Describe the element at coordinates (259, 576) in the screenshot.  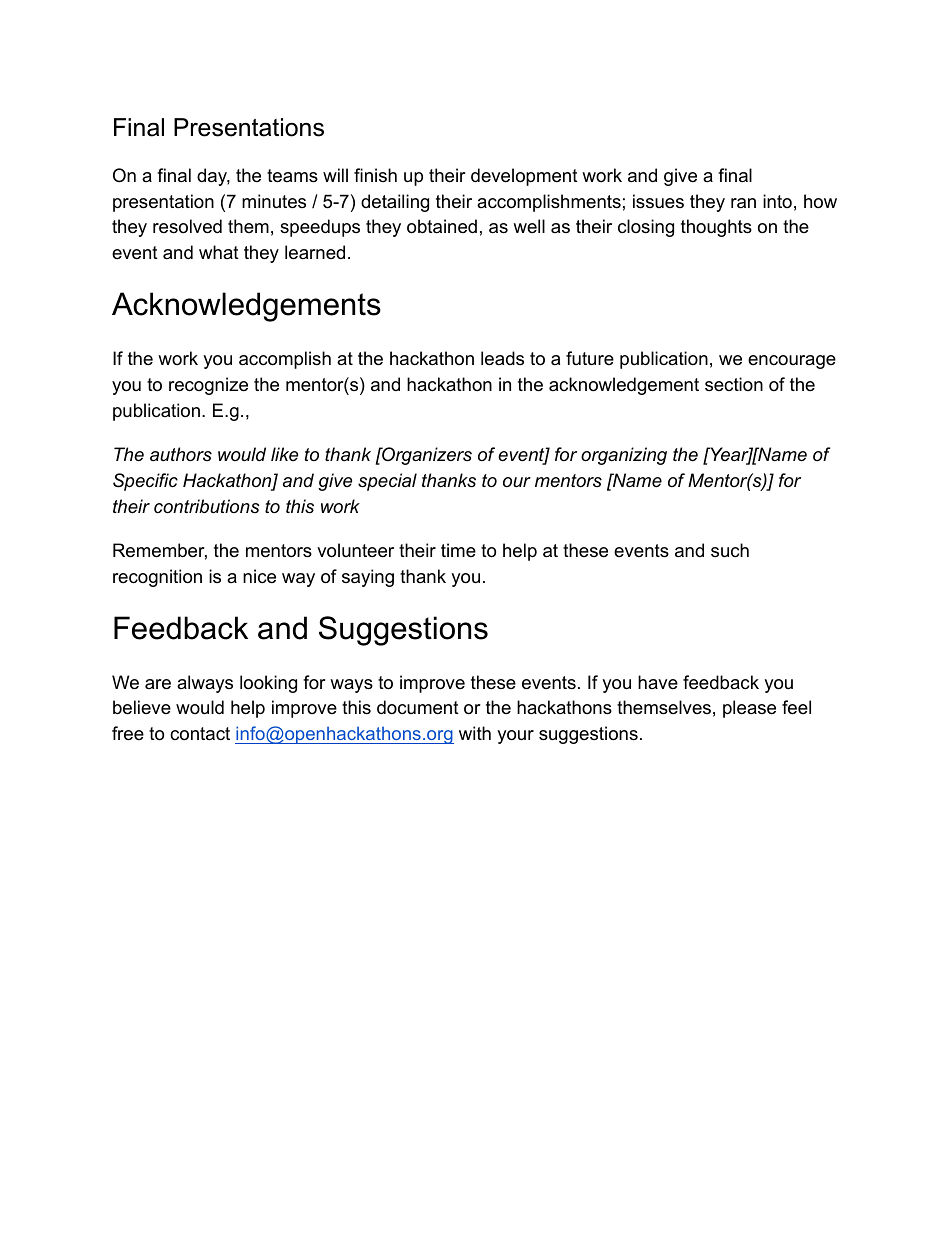
I see `nice` at that location.
